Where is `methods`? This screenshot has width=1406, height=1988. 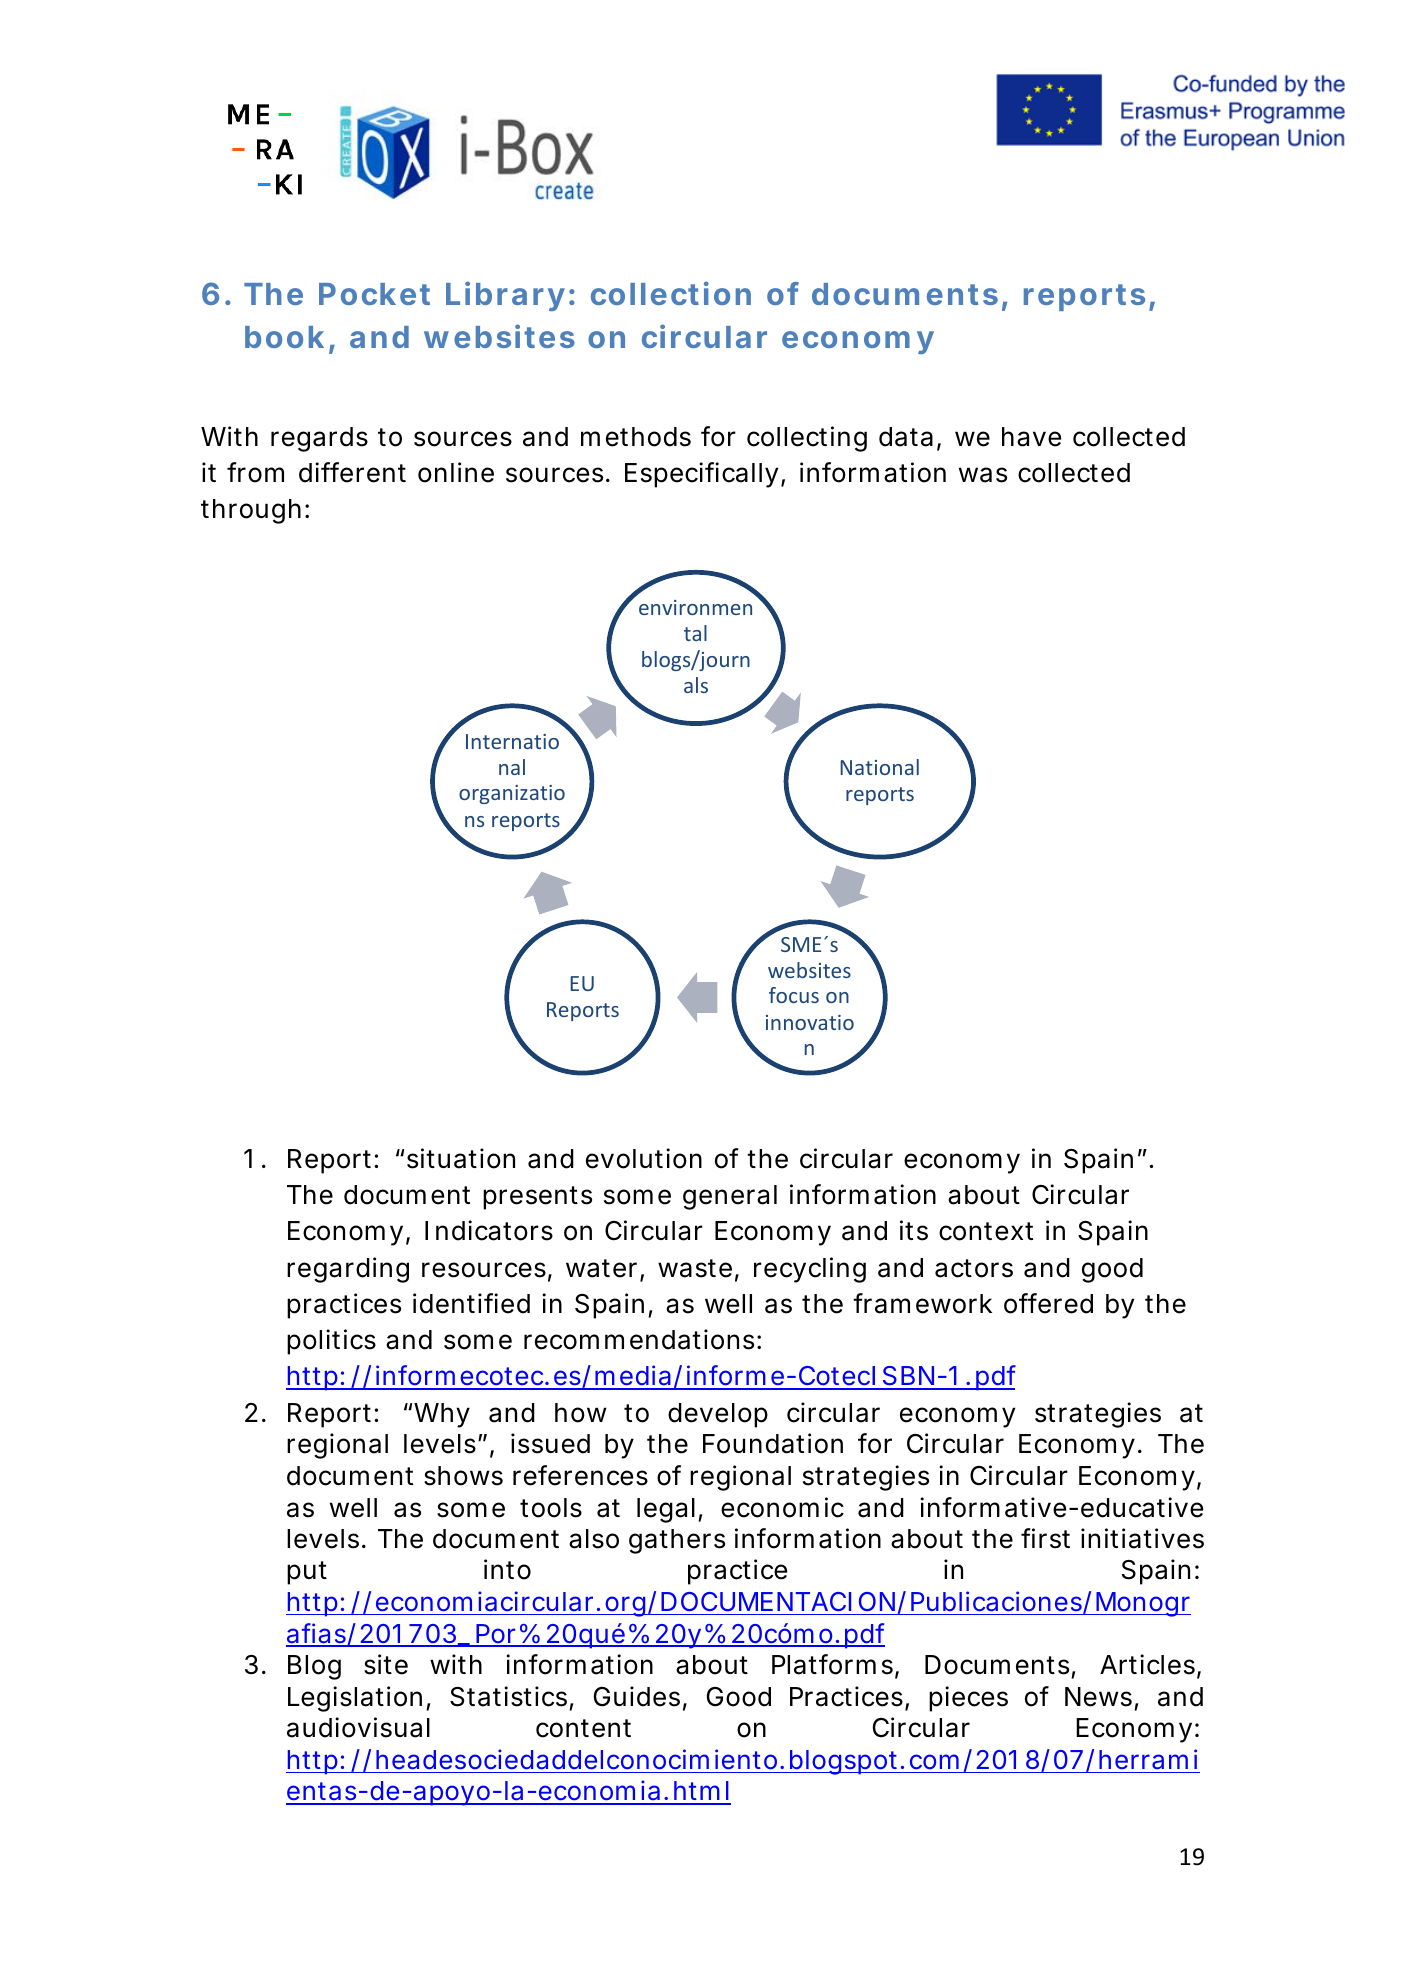 methods is located at coordinates (636, 437).
